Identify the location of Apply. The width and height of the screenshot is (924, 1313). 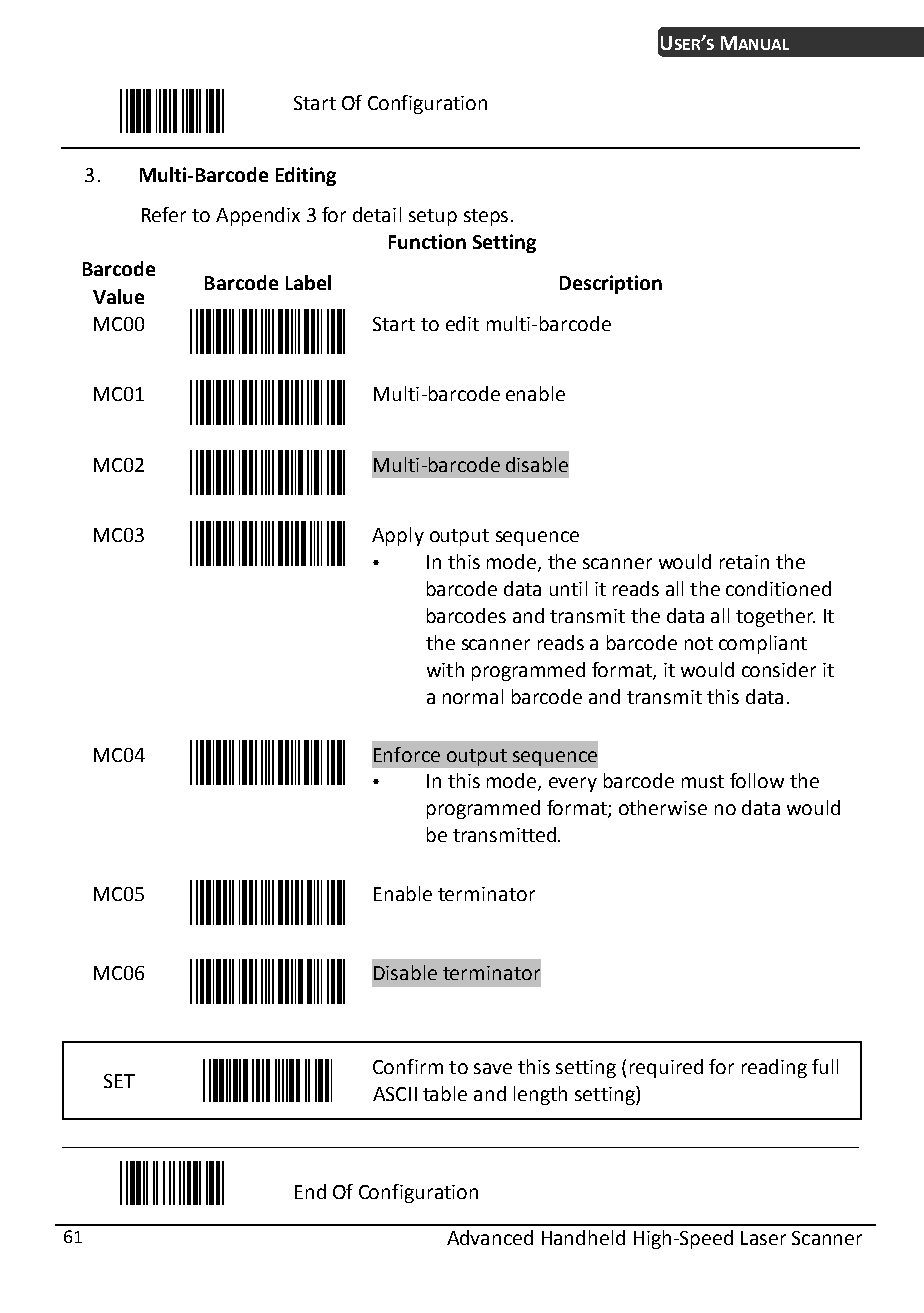
(398, 536).
